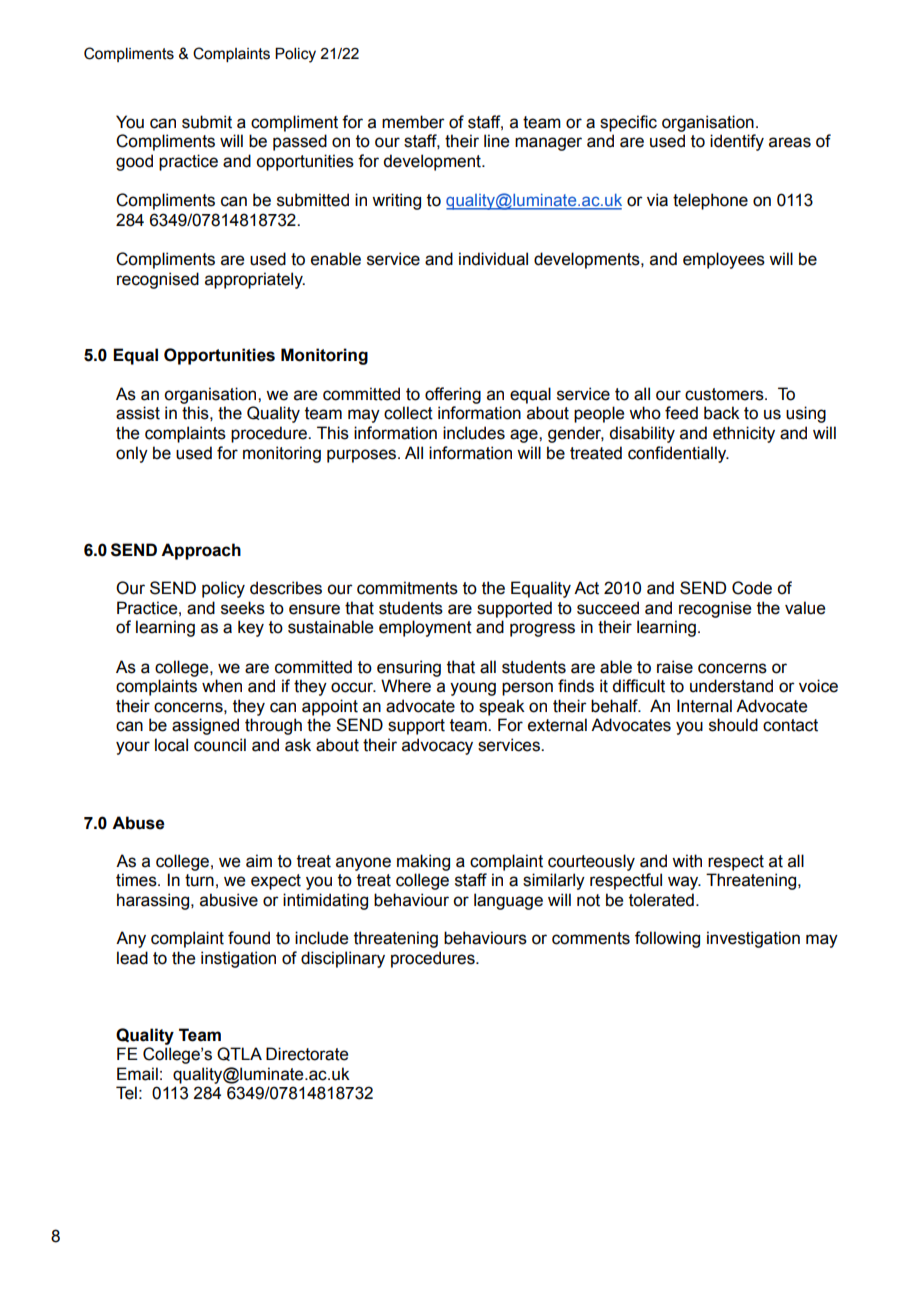 Image resolution: width=924 pixels, height=1307 pixels. Describe the element at coordinates (137, 1074) in the screenshot. I see `Email` at that location.
